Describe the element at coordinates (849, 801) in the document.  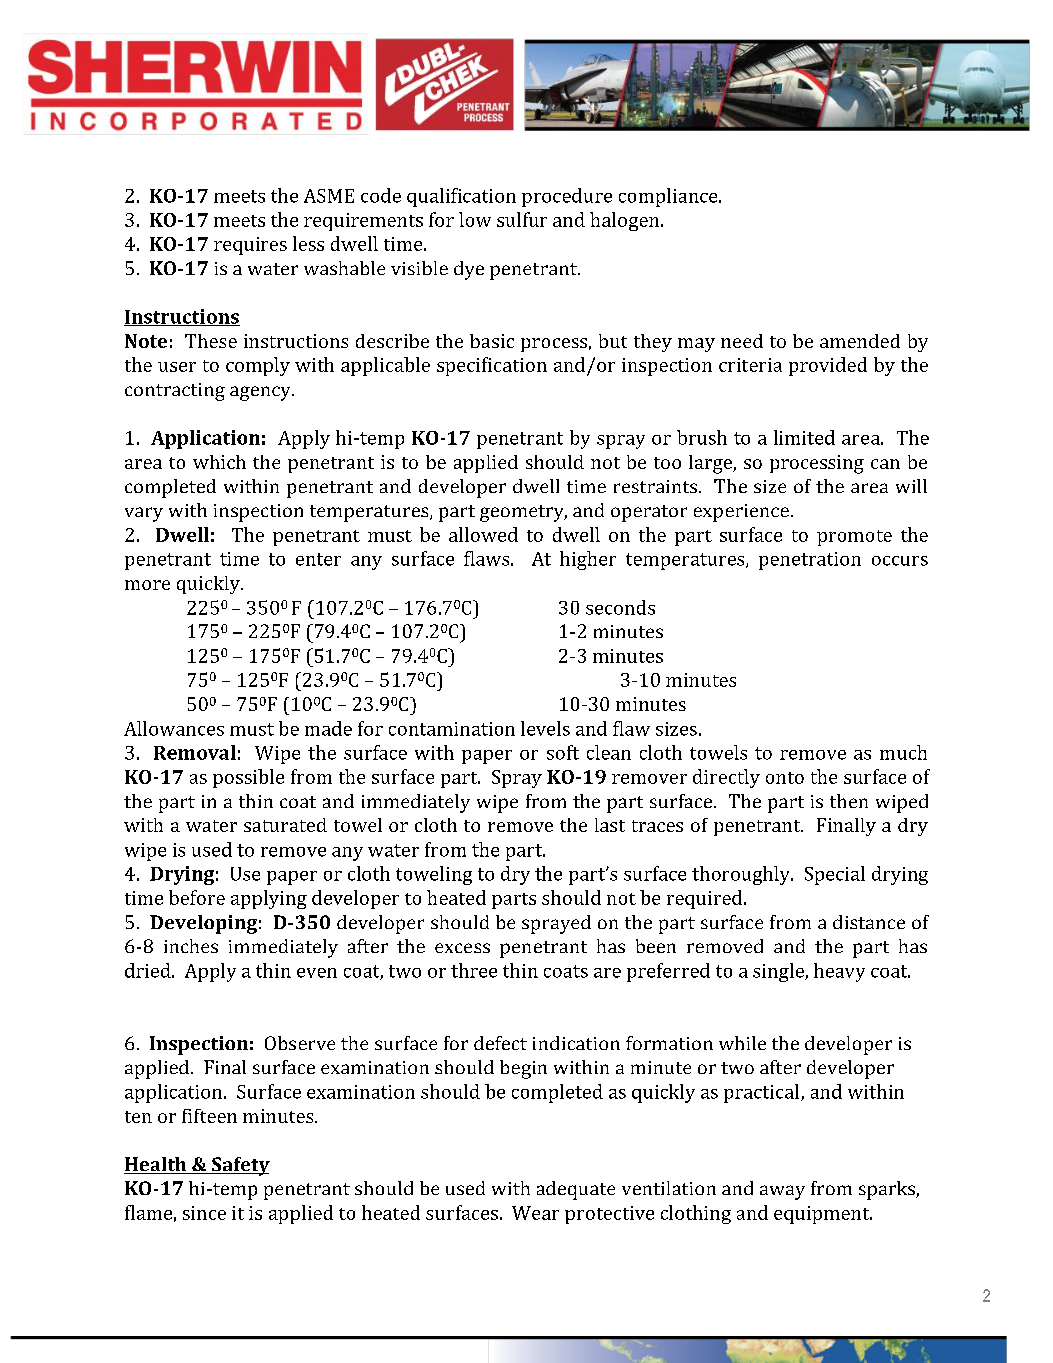
I see `then` at that location.
